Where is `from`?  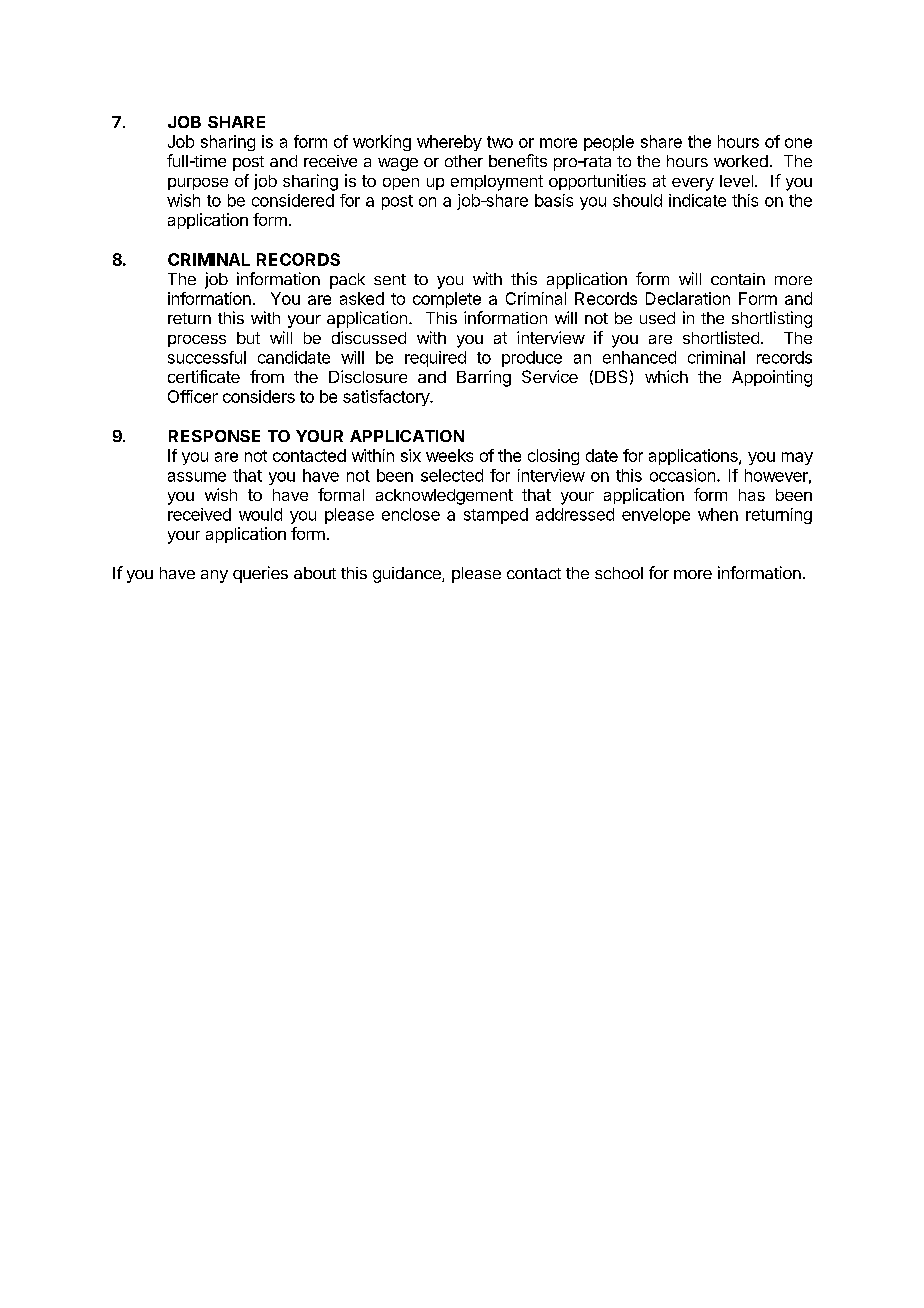
from is located at coordinates (267, 376).
